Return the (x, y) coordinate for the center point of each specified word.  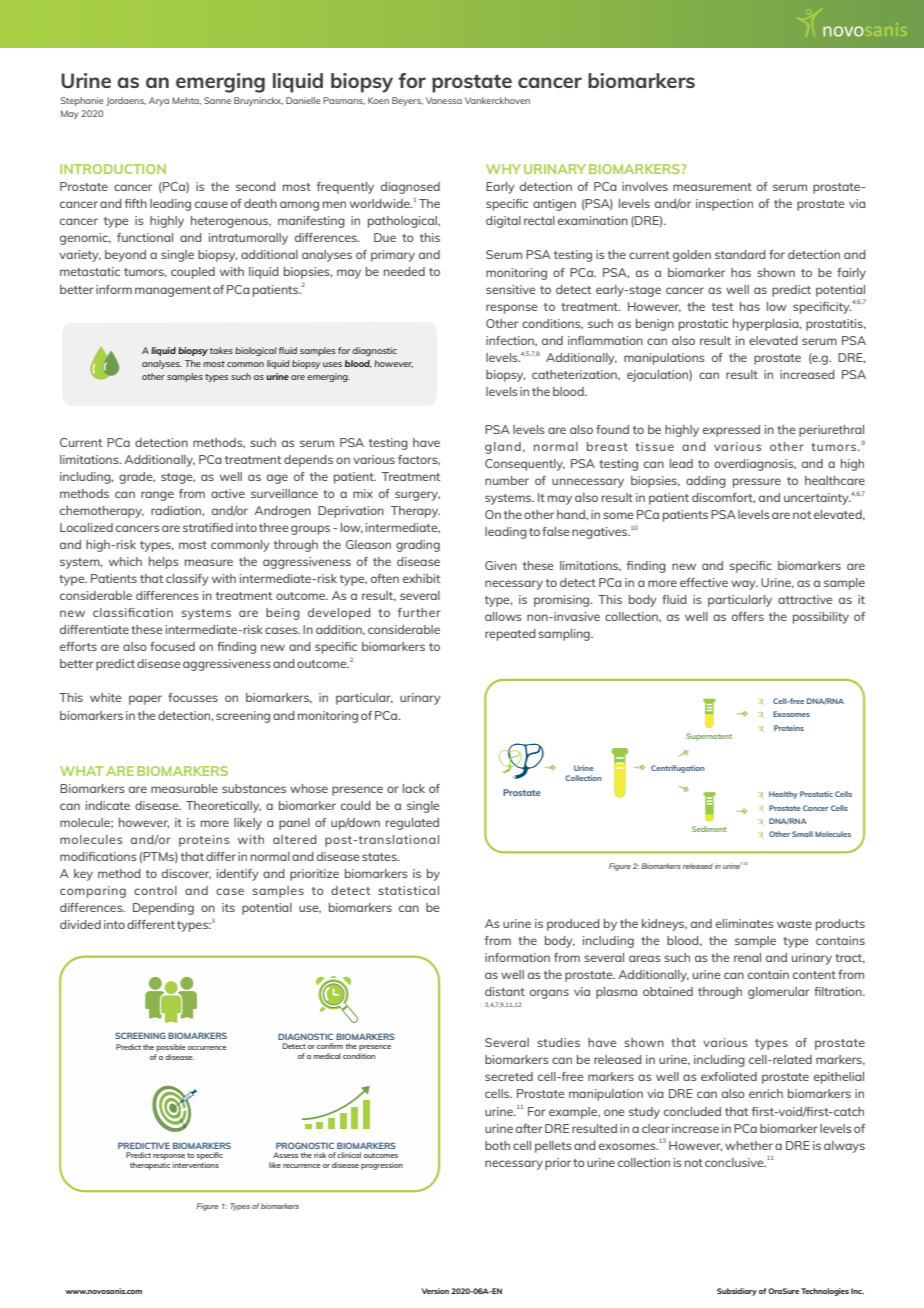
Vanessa (444, 100)
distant (505, 991)
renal (747, 957)
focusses (193, 697)
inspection (724, 205)
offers (748, 616)
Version (435, 1291)
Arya (159, 101)
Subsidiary (737, 1292)
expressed (731, 431)
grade (137, 478)
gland (503, 448)
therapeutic (150, 1166)
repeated (510, 635)
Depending (163, 909)
